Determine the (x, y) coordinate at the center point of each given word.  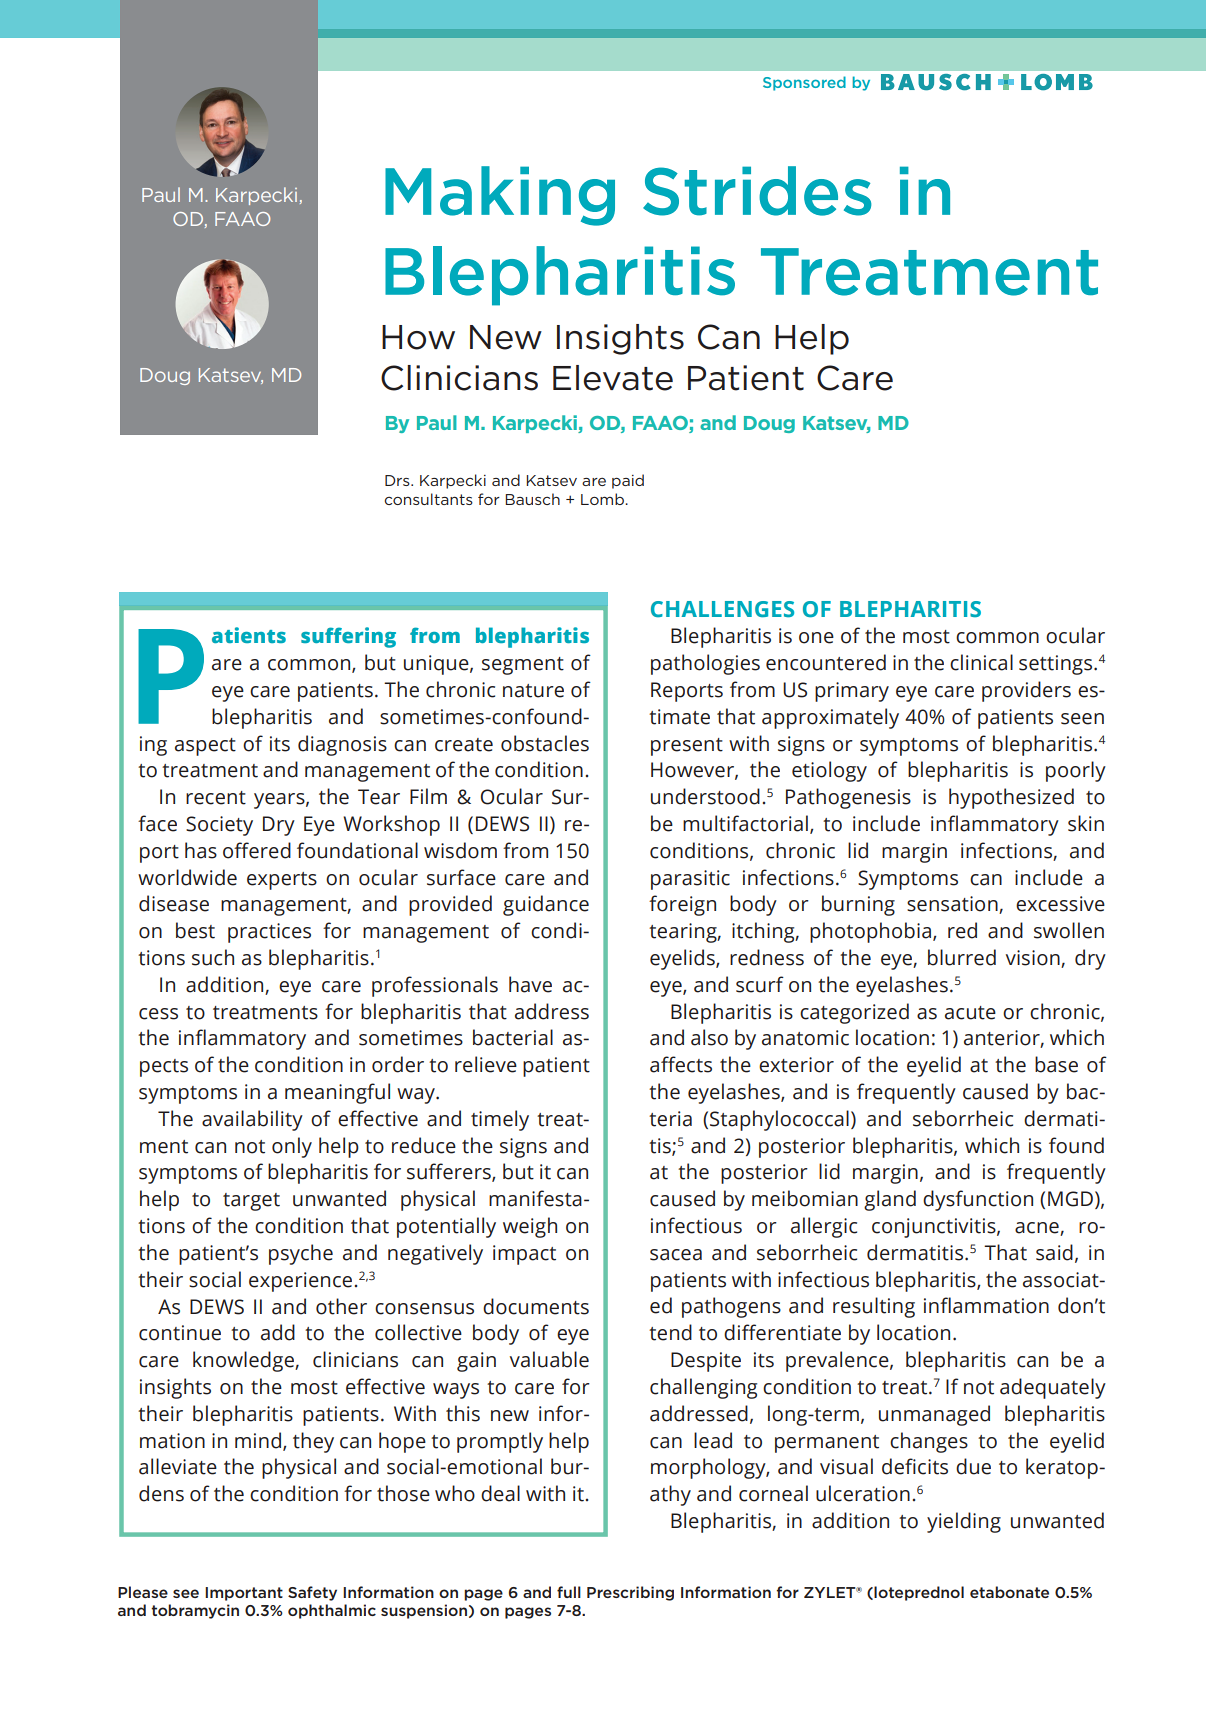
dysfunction (978, 1200)
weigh (530, 1227)
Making (500, 196)
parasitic (690, 880)
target (251, 1202)
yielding (964, 1522)
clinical (981, 662)
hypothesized (1011, 798)
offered (257, 850)
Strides (757, 191)
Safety (312, 1593)
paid (628, 481)
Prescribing (630, 1593)
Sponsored (804, 83)
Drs (398, 480)
